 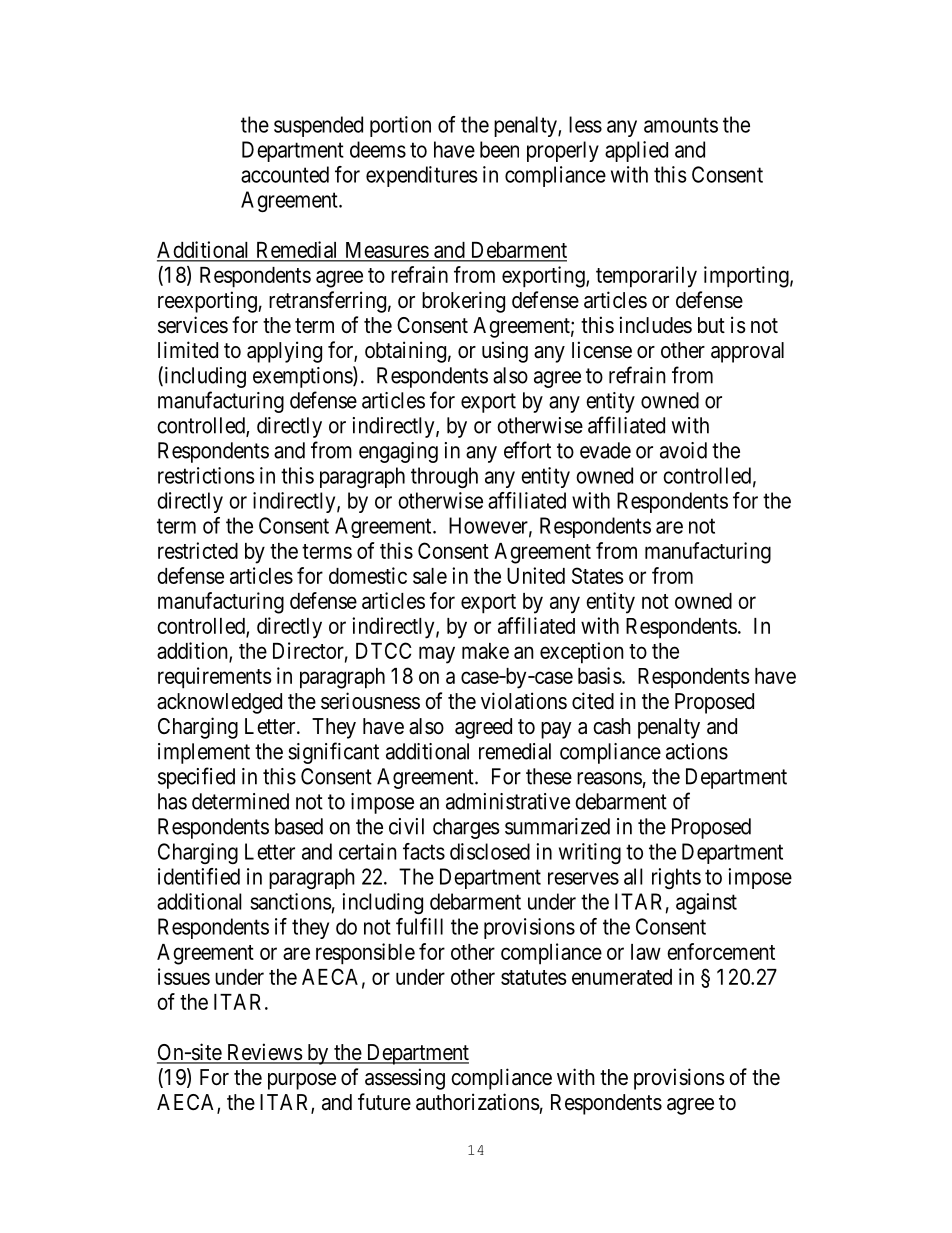 What do you see at coordinates (285, 174) in the screenshot?
I see `accounted` at bounding box center [285, 174].
